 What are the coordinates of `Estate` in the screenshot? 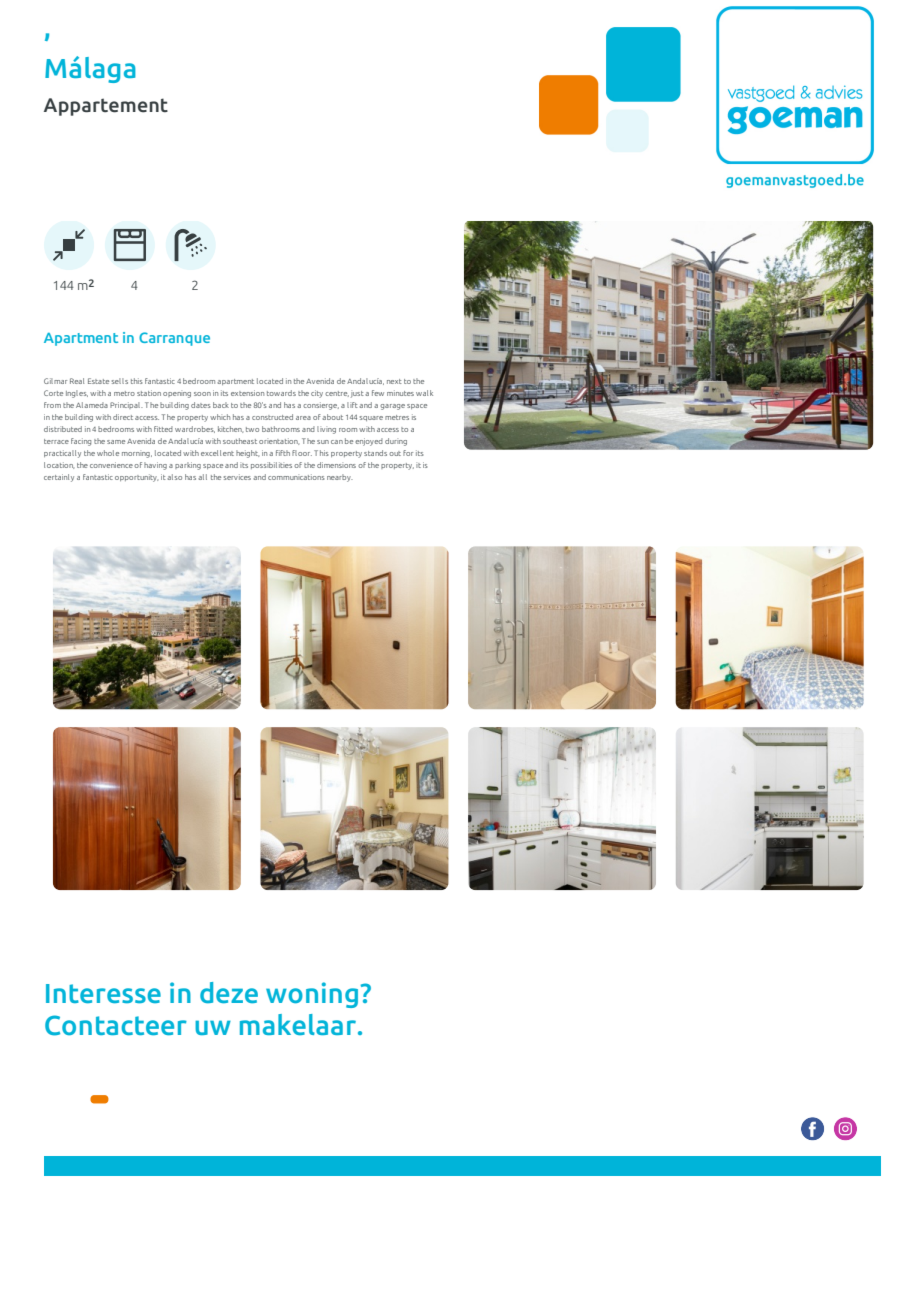 It's located at (98, 381).
